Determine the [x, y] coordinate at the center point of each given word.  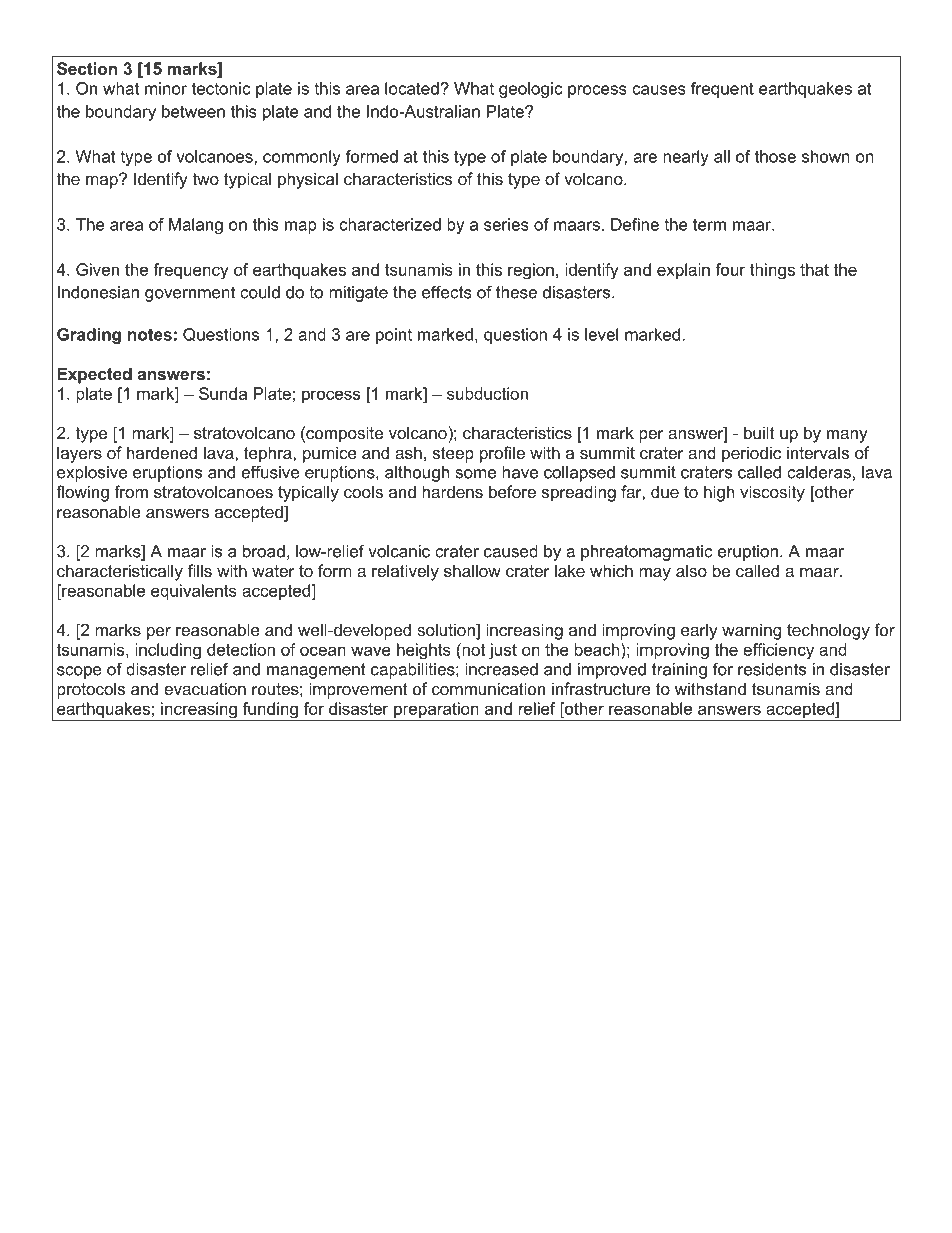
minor [166, 88]
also [691, 570]
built [759, 432]
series [506, 224]
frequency [191, 271]
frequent [722, 90]
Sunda [223, 393]
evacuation [205, 688]
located [413, 88]
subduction [487, 393]
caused [511, 551]
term [709, 224]
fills [200, 570]
